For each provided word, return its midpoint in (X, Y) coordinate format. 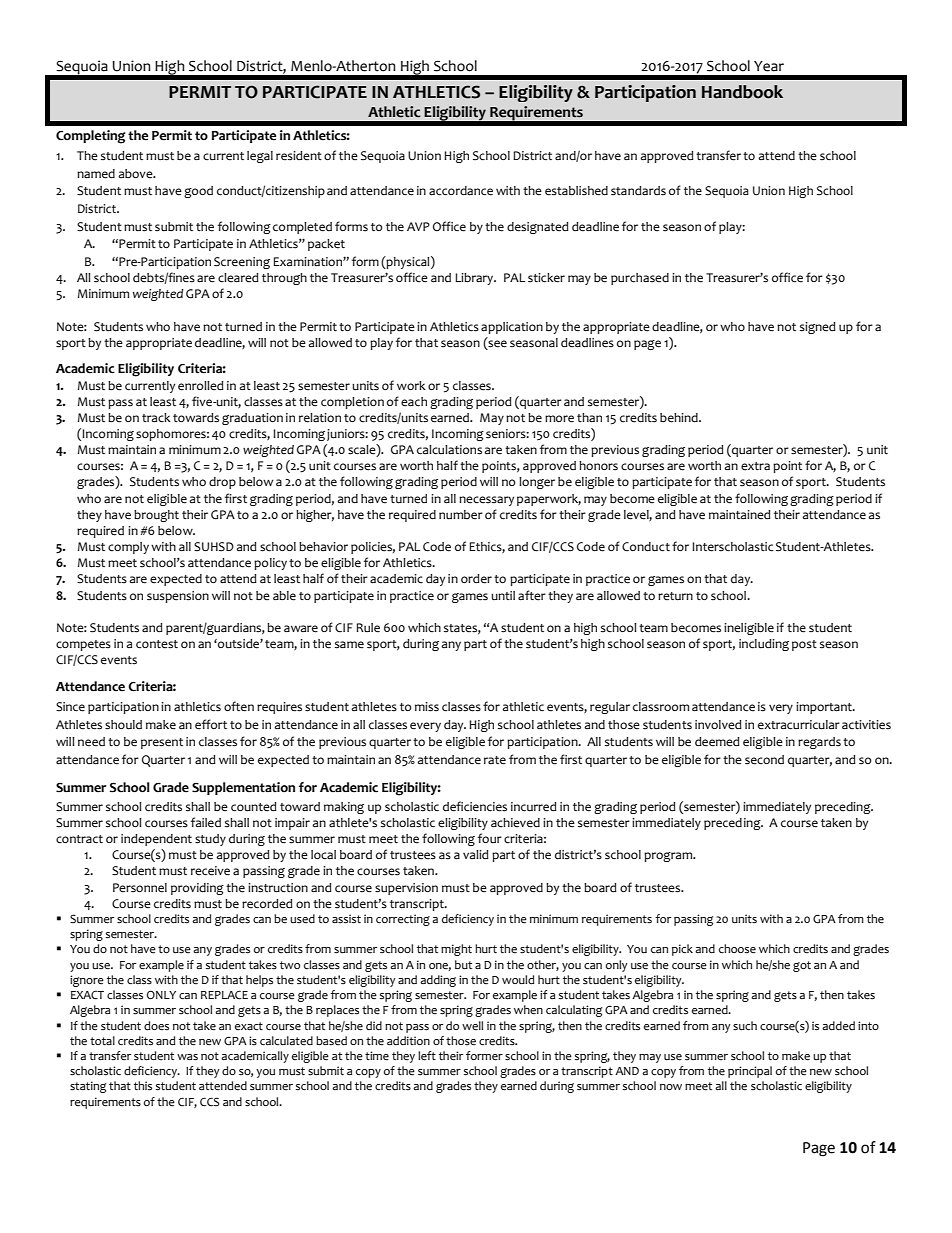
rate (495, 760)
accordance (461, 191)
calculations (449, 450)
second (764, 760)
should (123, 725)
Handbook (742, 92)
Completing (91, 137)
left (427, 1056)
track (156, 417)
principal (750, 1072)
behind (680, 418)
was (187, 1057)
